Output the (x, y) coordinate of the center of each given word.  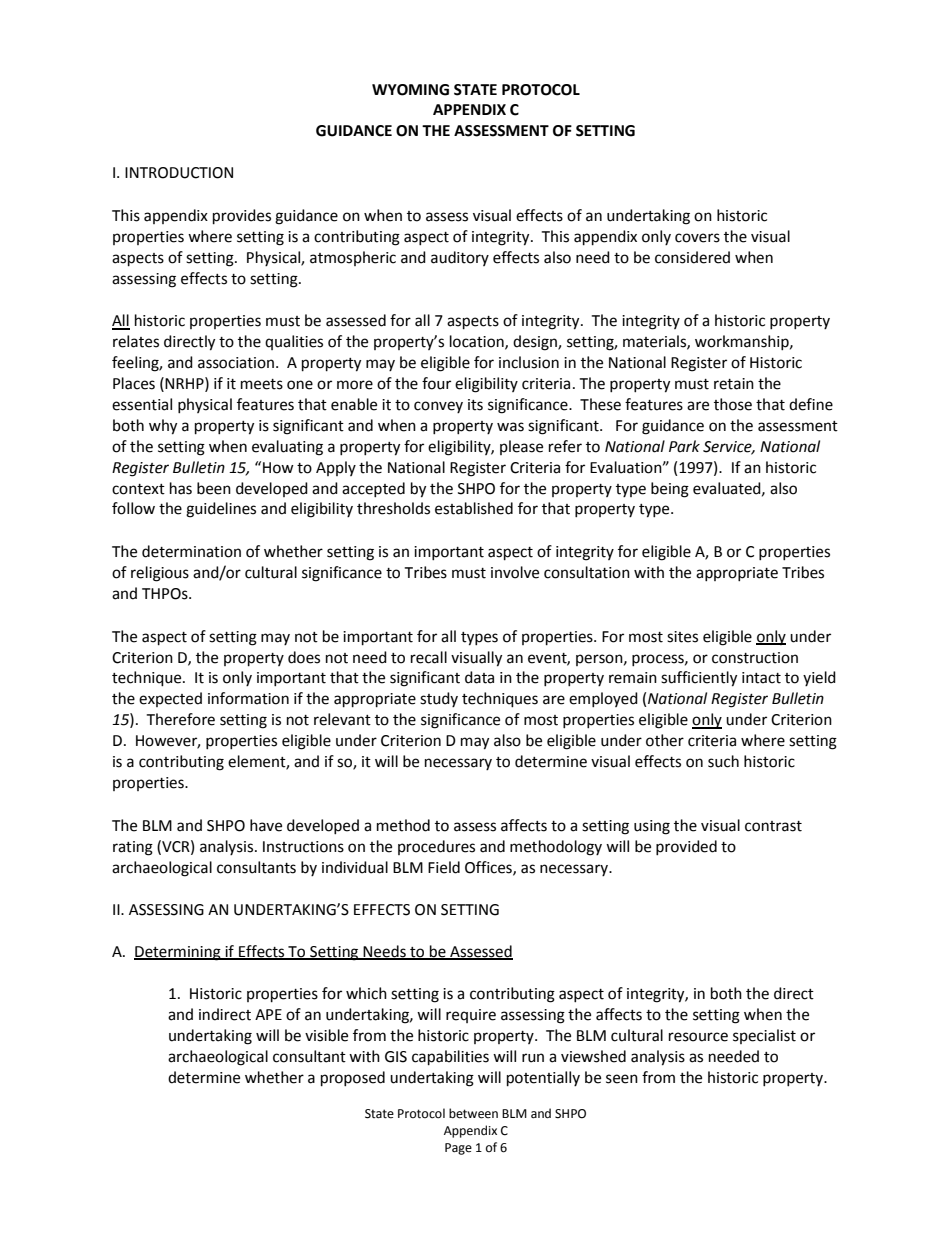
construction (755, 658)
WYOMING (410, 90)
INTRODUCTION (179, 173)
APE (268, 1014)
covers (697, 238)
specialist (764, 1036)
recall (429, 657)
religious (160, 574)
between (473, 1113)
